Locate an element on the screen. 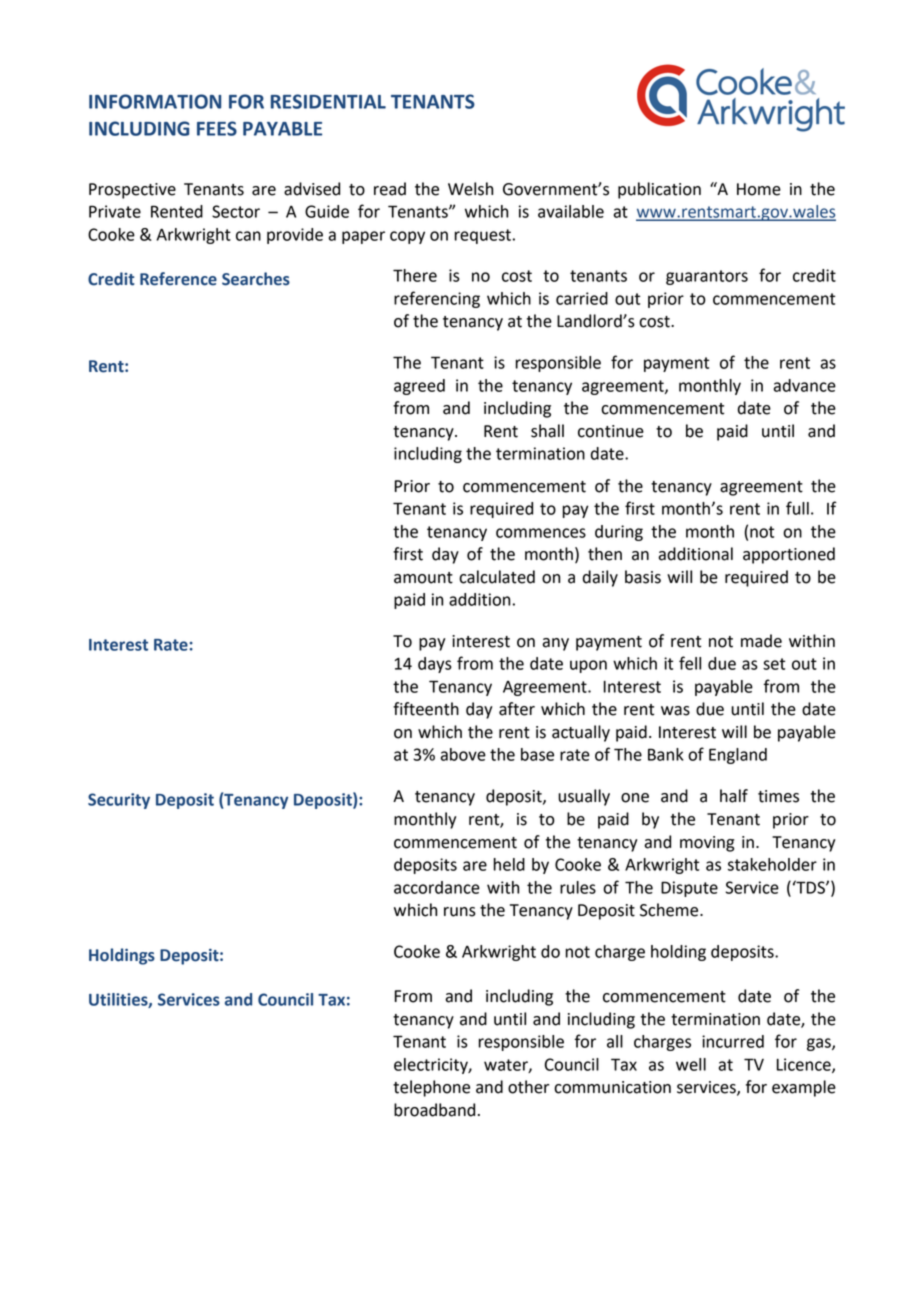  telephone is located at coordinates (431, 1088).
